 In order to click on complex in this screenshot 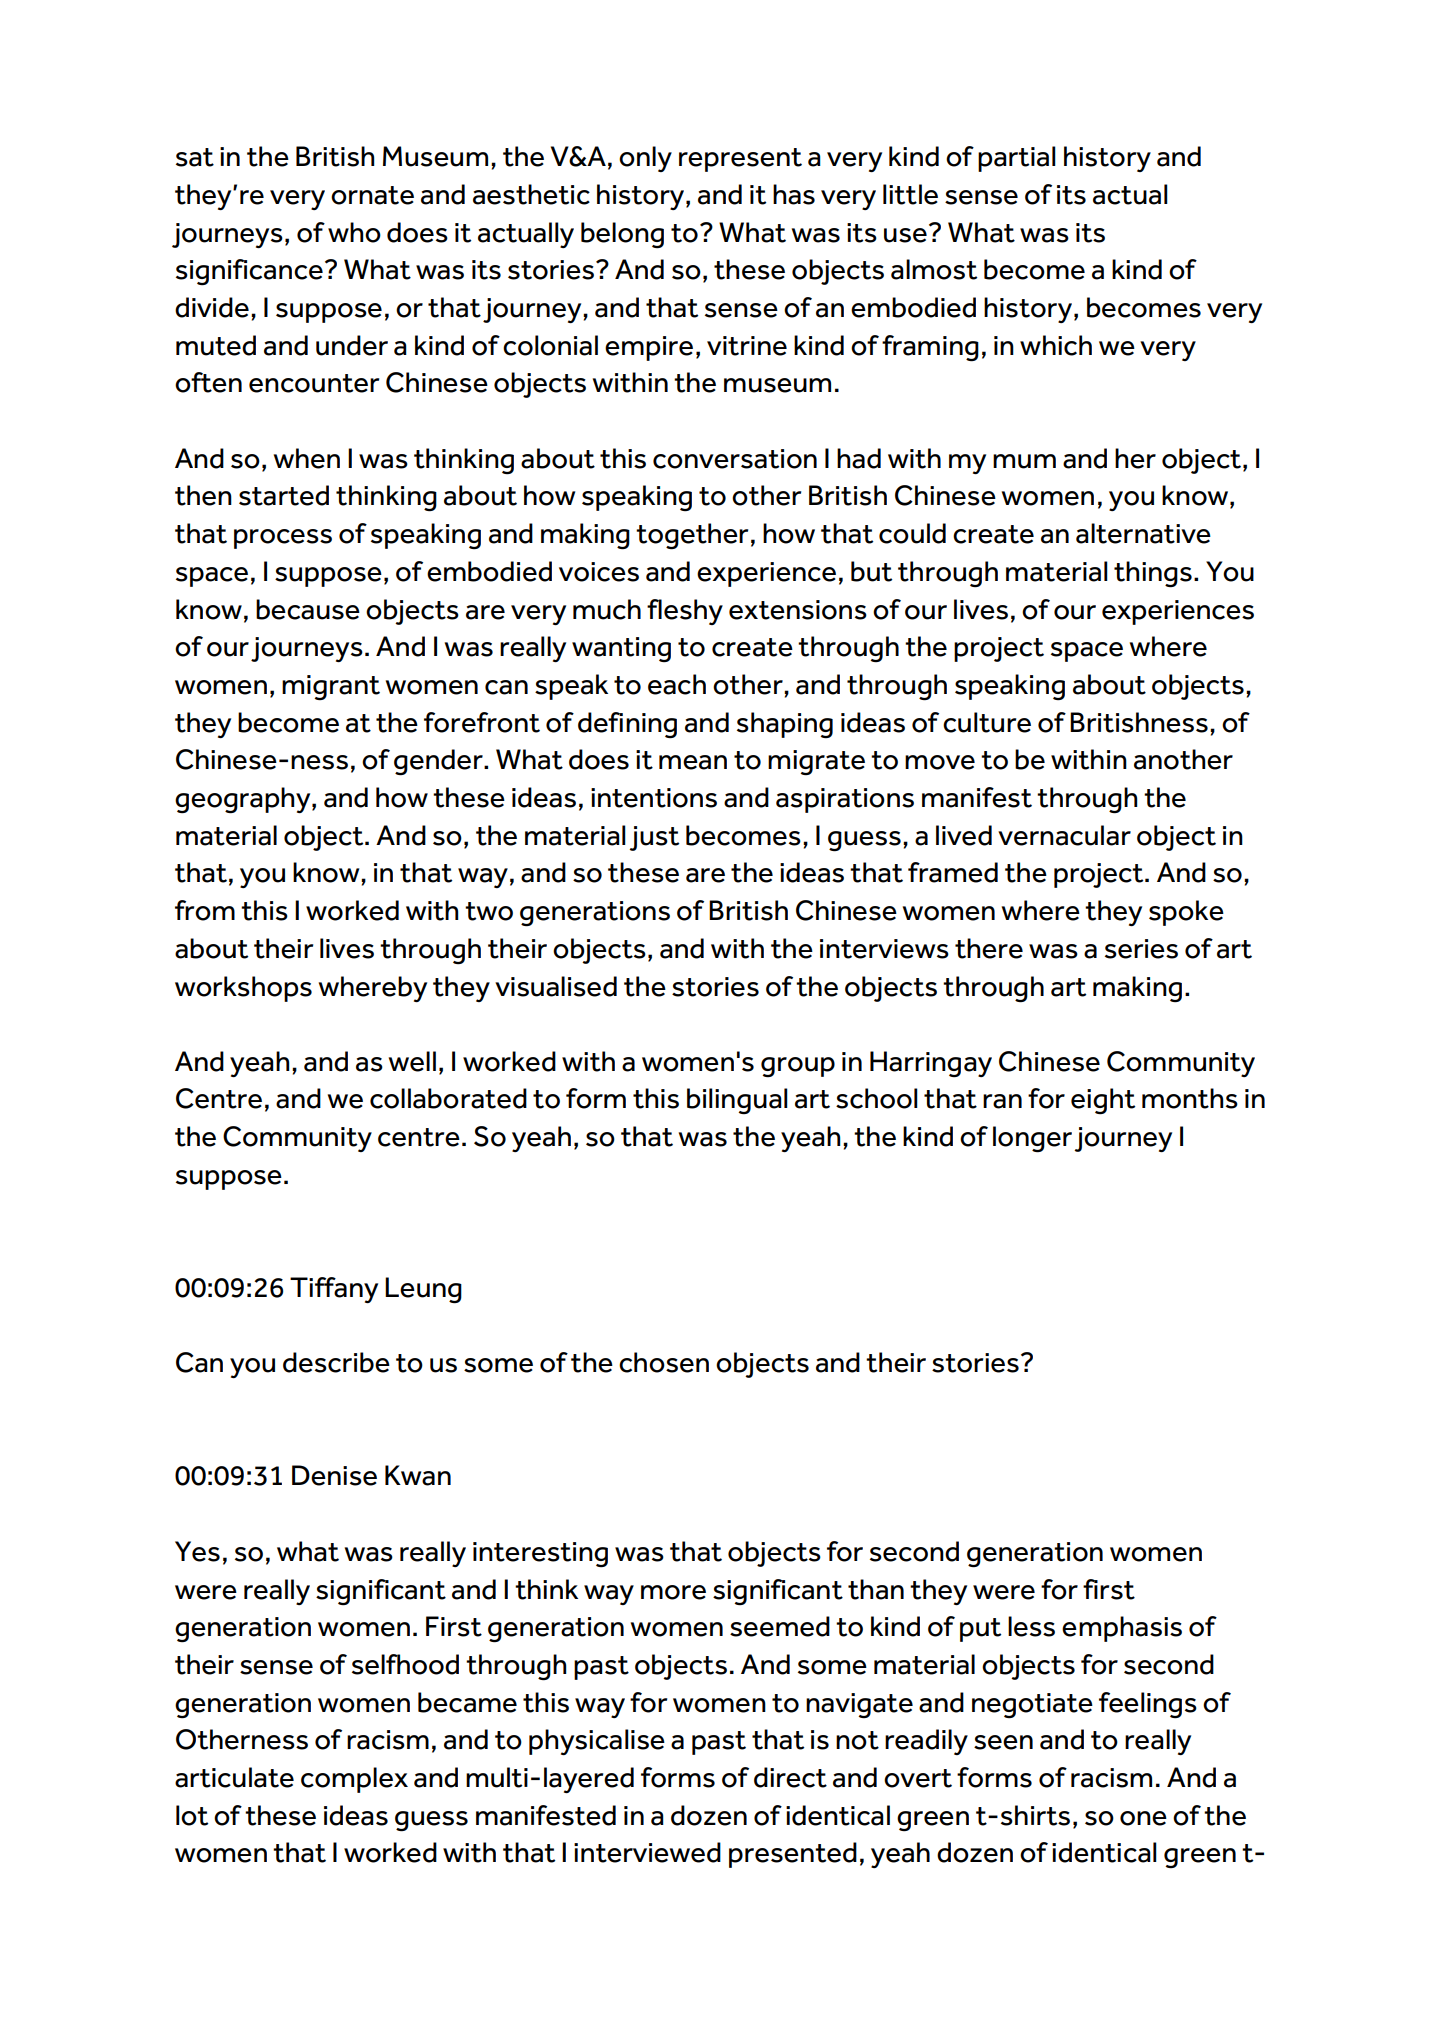, I will do `click(354, 1780)`.
